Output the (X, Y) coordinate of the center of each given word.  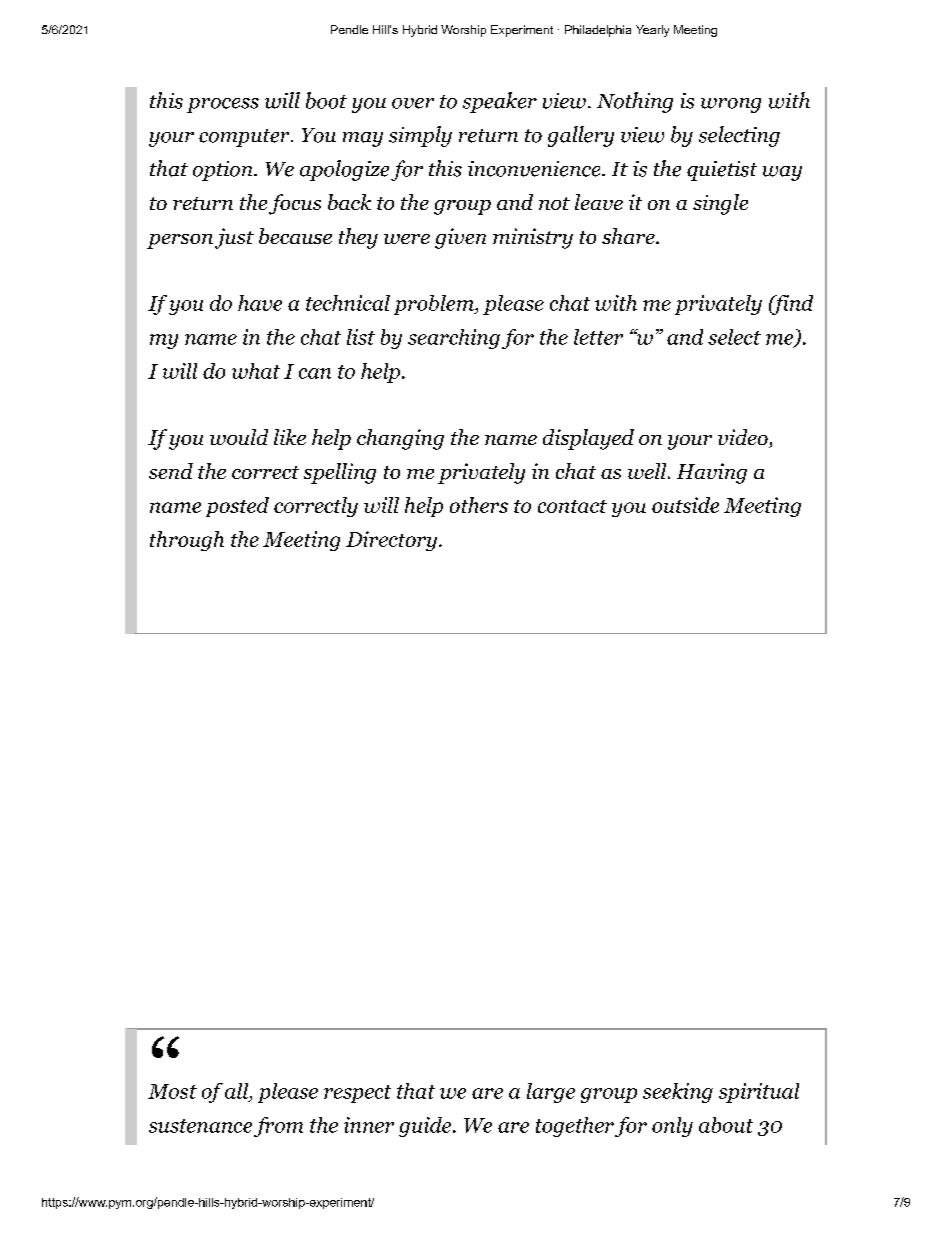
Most (172, 1091)
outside (685, 505)
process (223, 105)
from (278, 1127)
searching (454, 339)
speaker (500, 102)
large (551, 1093)
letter (598, 337)
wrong (731, 105)
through (187, 541)
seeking (678, 1093)
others (479, 505)
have (260, 303)
